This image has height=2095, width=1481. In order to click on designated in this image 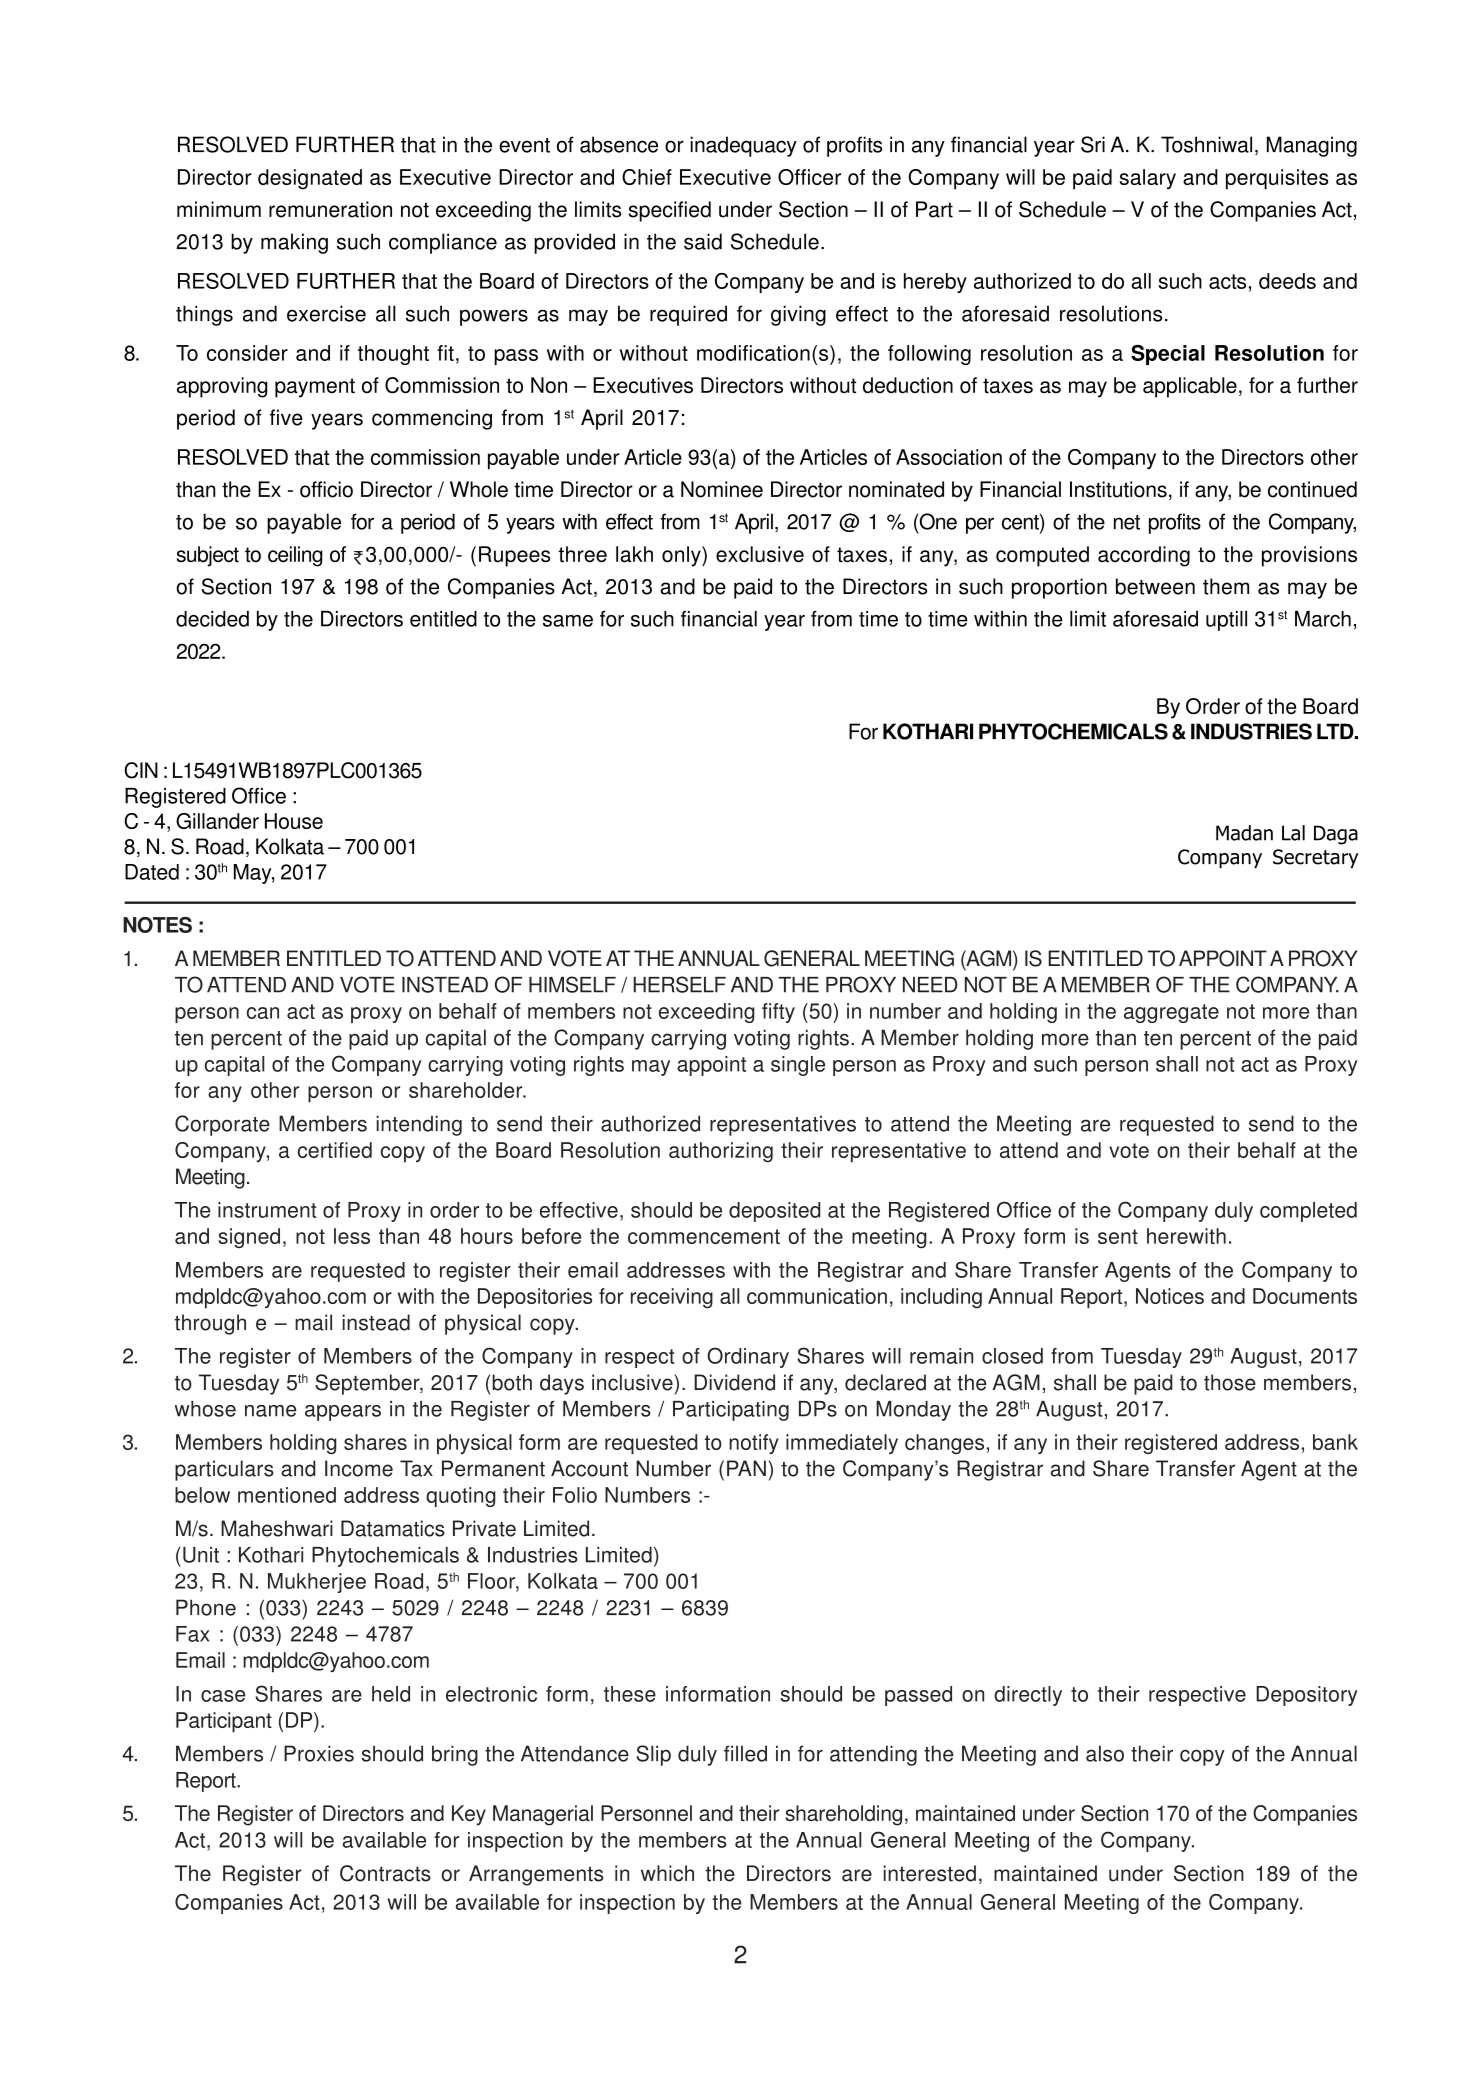, I will do `click(310, 179)`.
